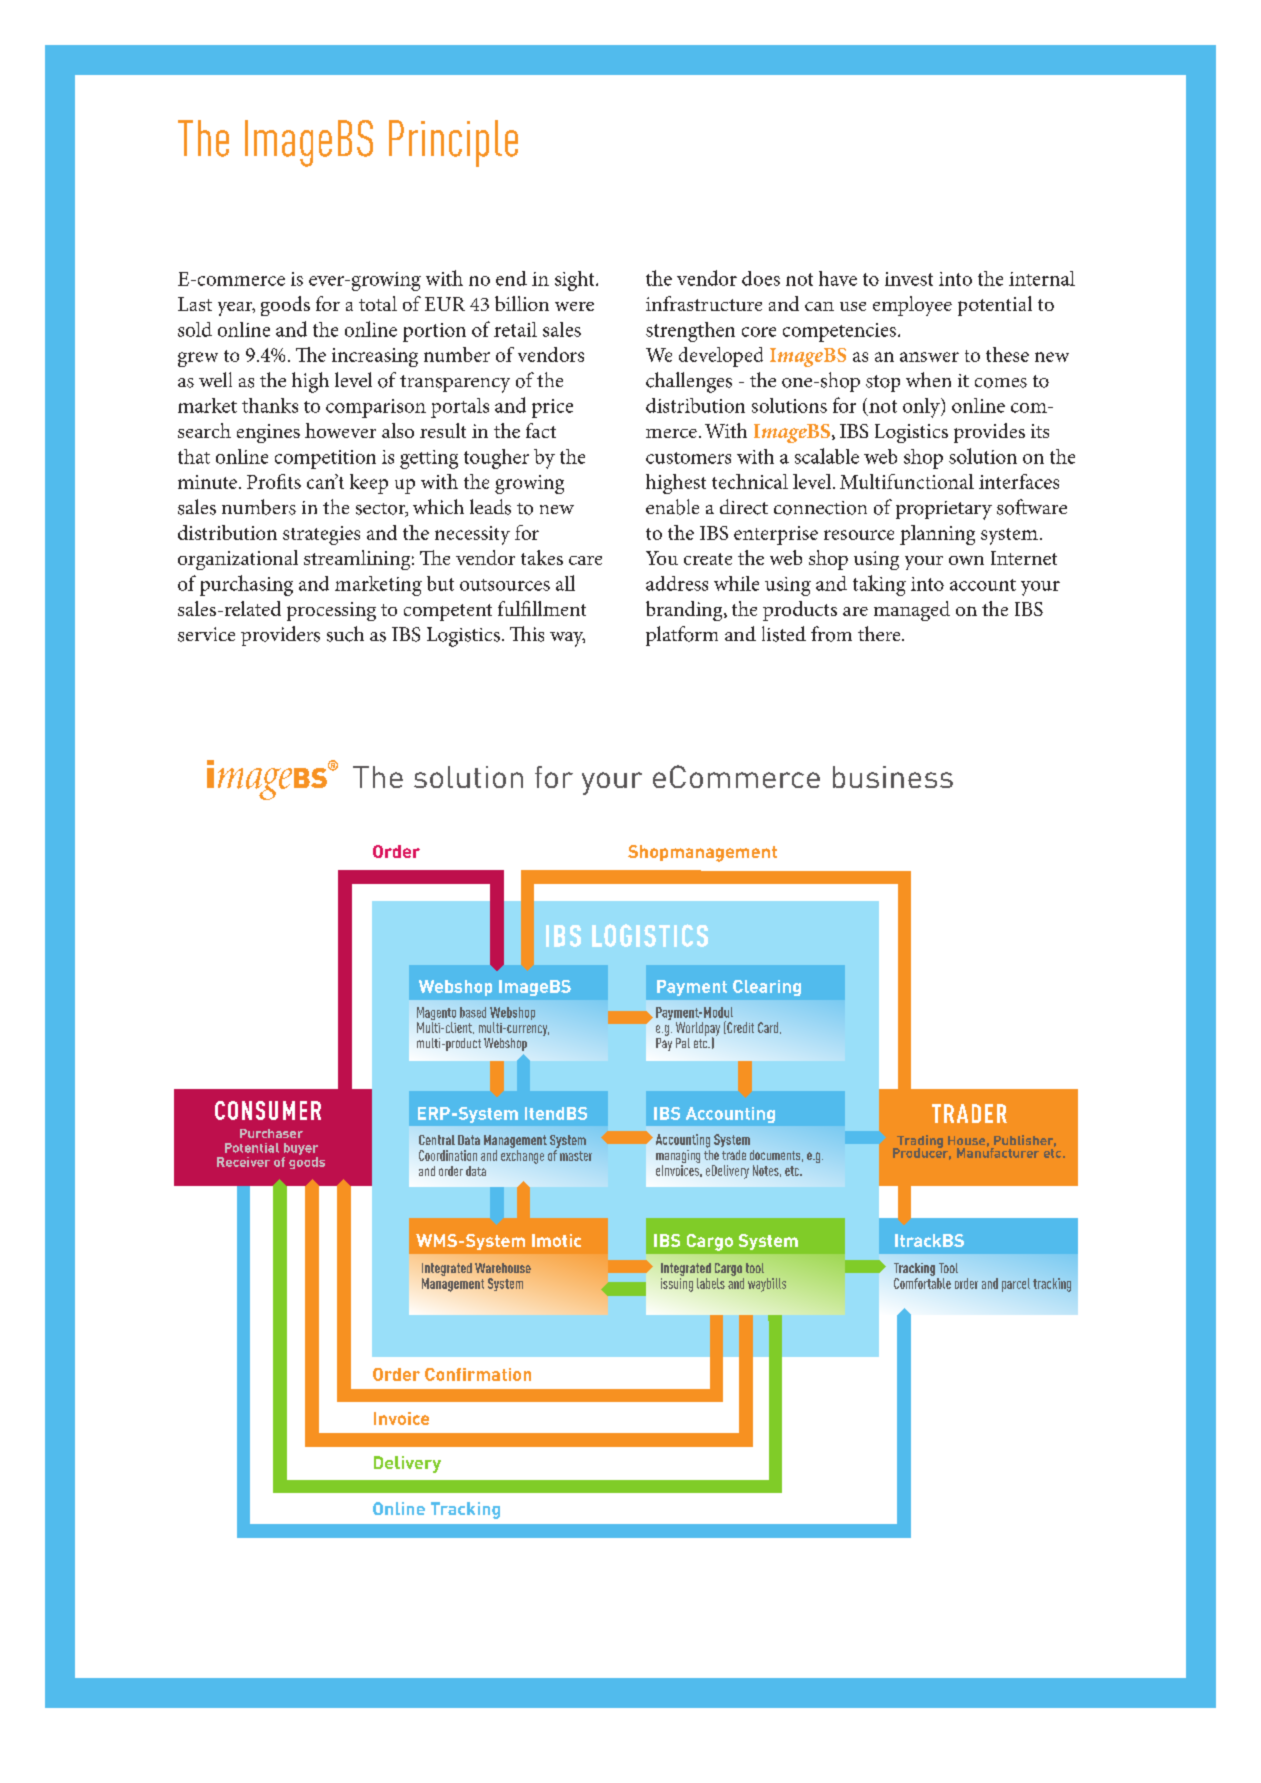 The width and height of the page is (1261, 1783). I want to click on Pal, so click(683, 1043).
